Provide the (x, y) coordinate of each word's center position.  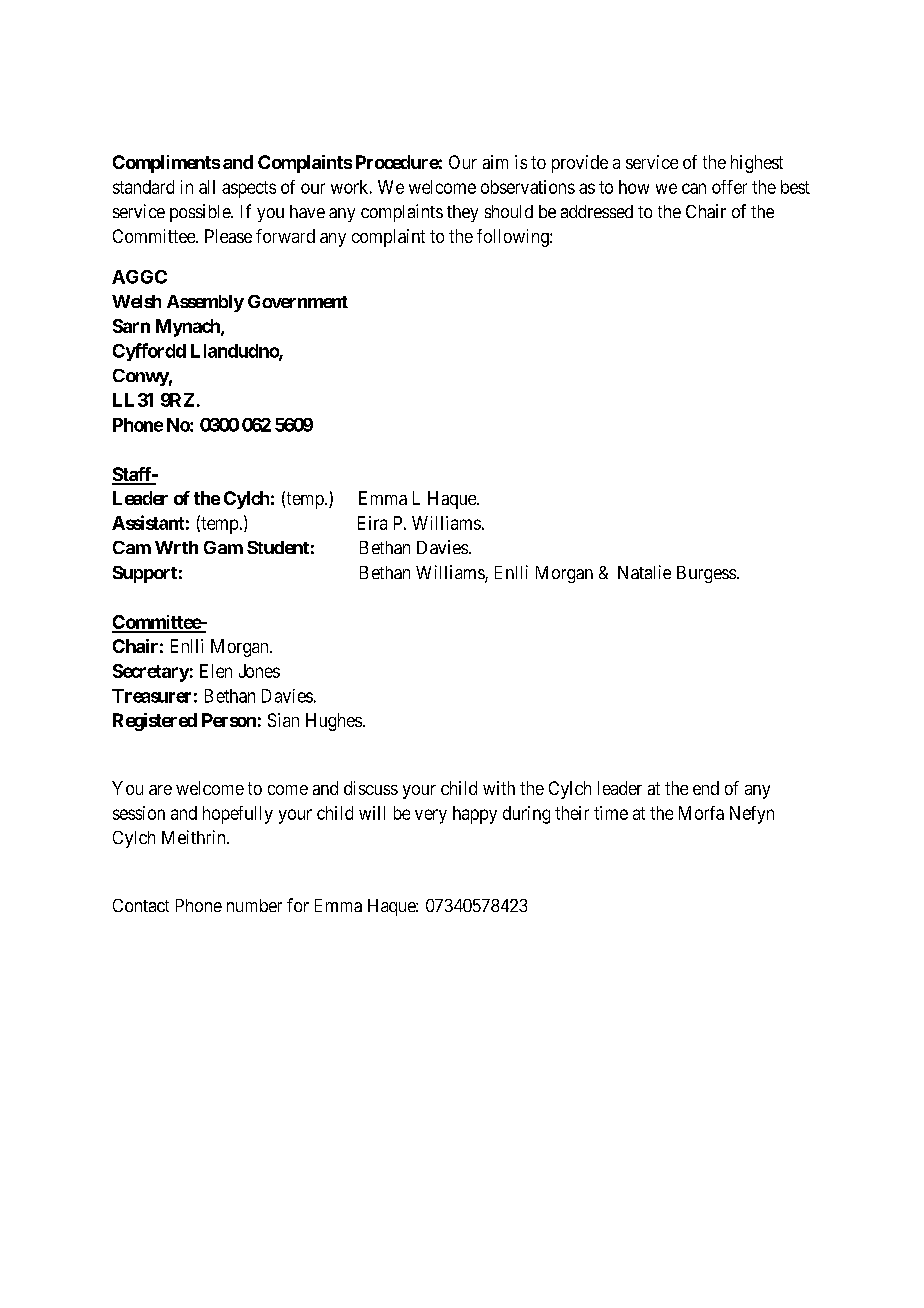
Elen (216, 671)
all (207, 187)
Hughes (334, 722)
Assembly (205, 303)
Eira (372, 523)
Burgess (706, 574)
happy (475, 815)
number (254, 905)
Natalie (644, 572)
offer (729, 187)
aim (495, 162)
